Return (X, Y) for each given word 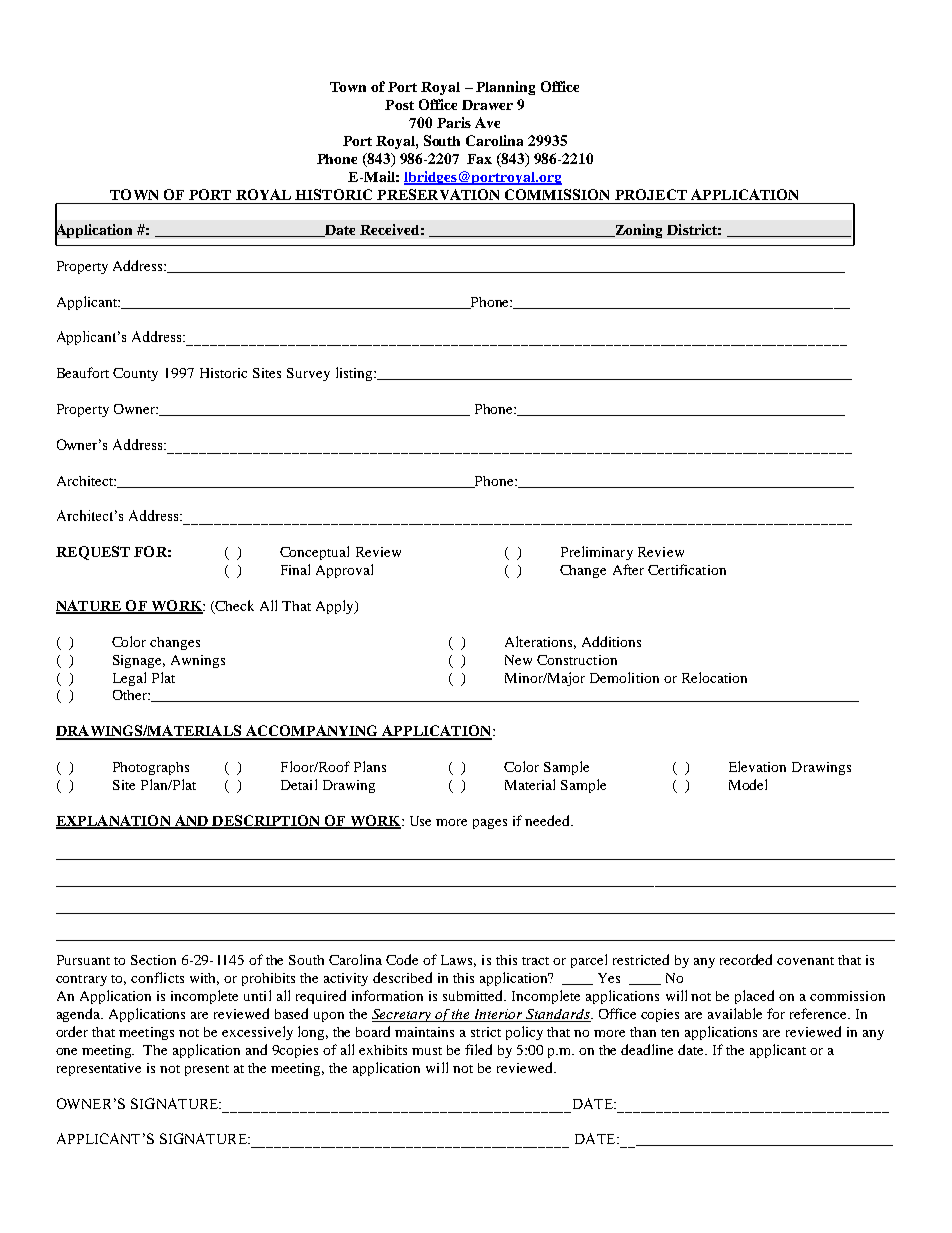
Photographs (151, 768)
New (518, 660)
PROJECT (651, 194)
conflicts (157, 977)
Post (399, 105)
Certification (687, 569)
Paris (454, 122)
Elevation (757, 766)
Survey (308, 374)
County (135, 374)
